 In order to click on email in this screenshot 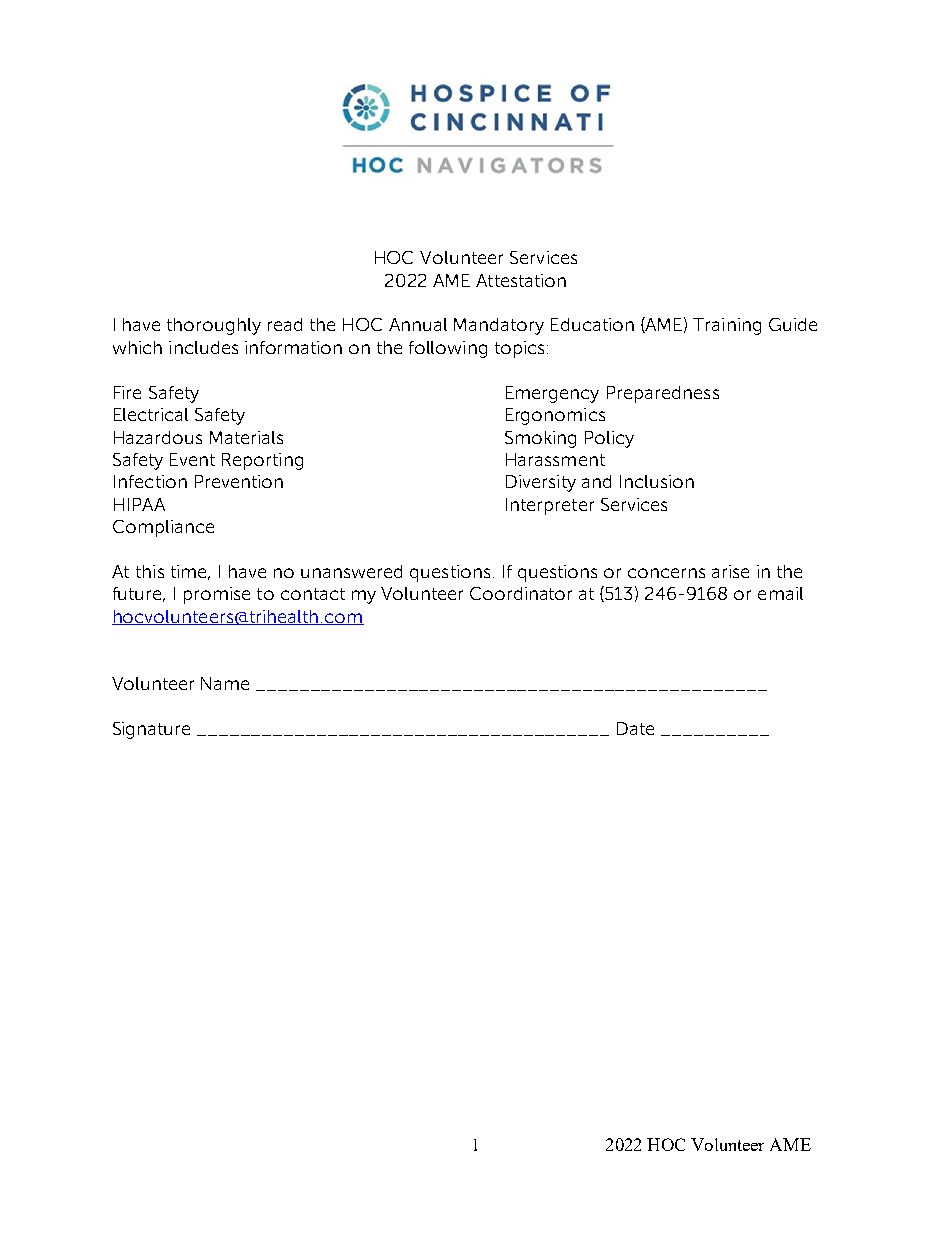, I will do `click(780, 593)`.
